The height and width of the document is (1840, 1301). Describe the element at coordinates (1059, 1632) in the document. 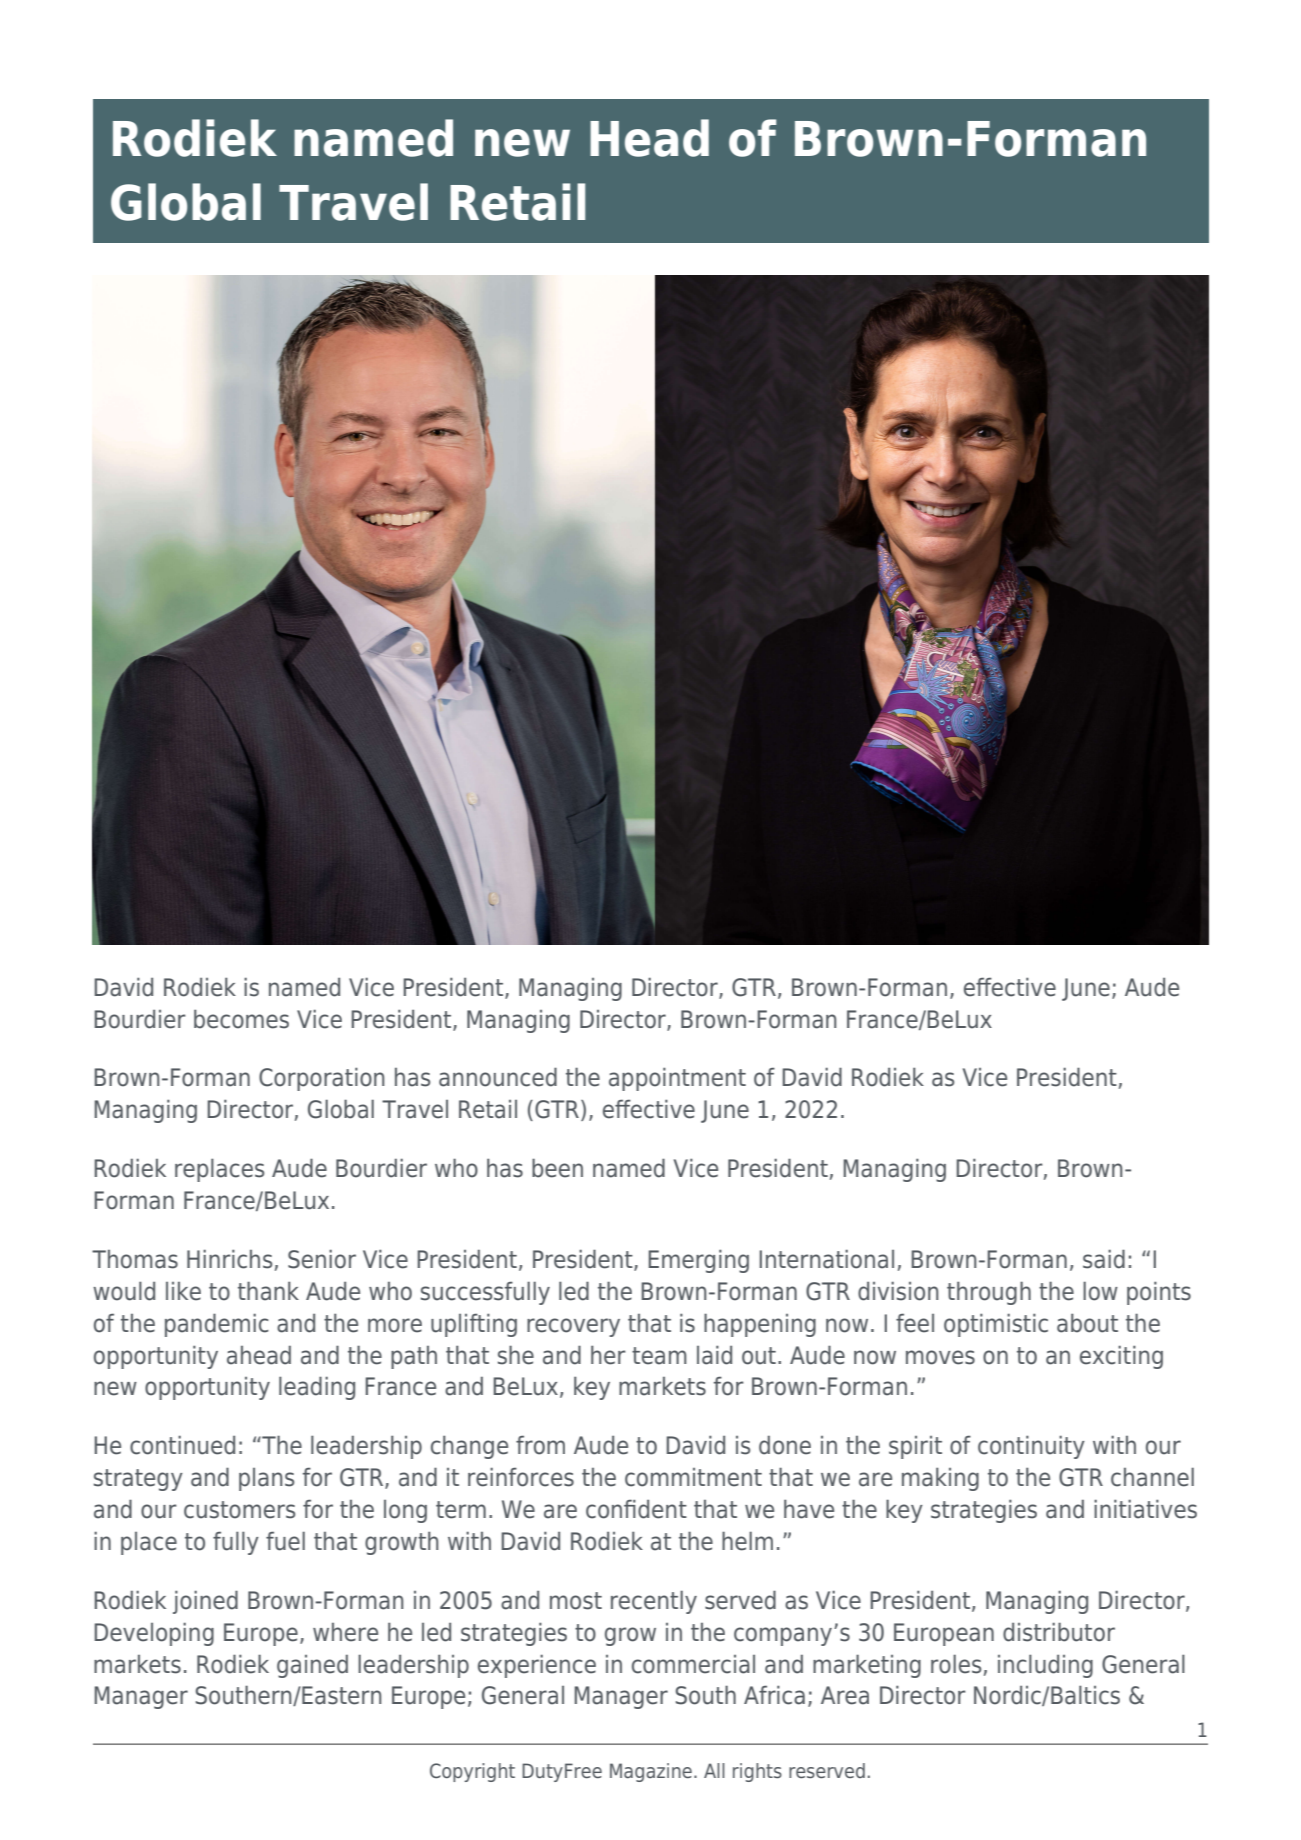

I see `distributor` at that location.
